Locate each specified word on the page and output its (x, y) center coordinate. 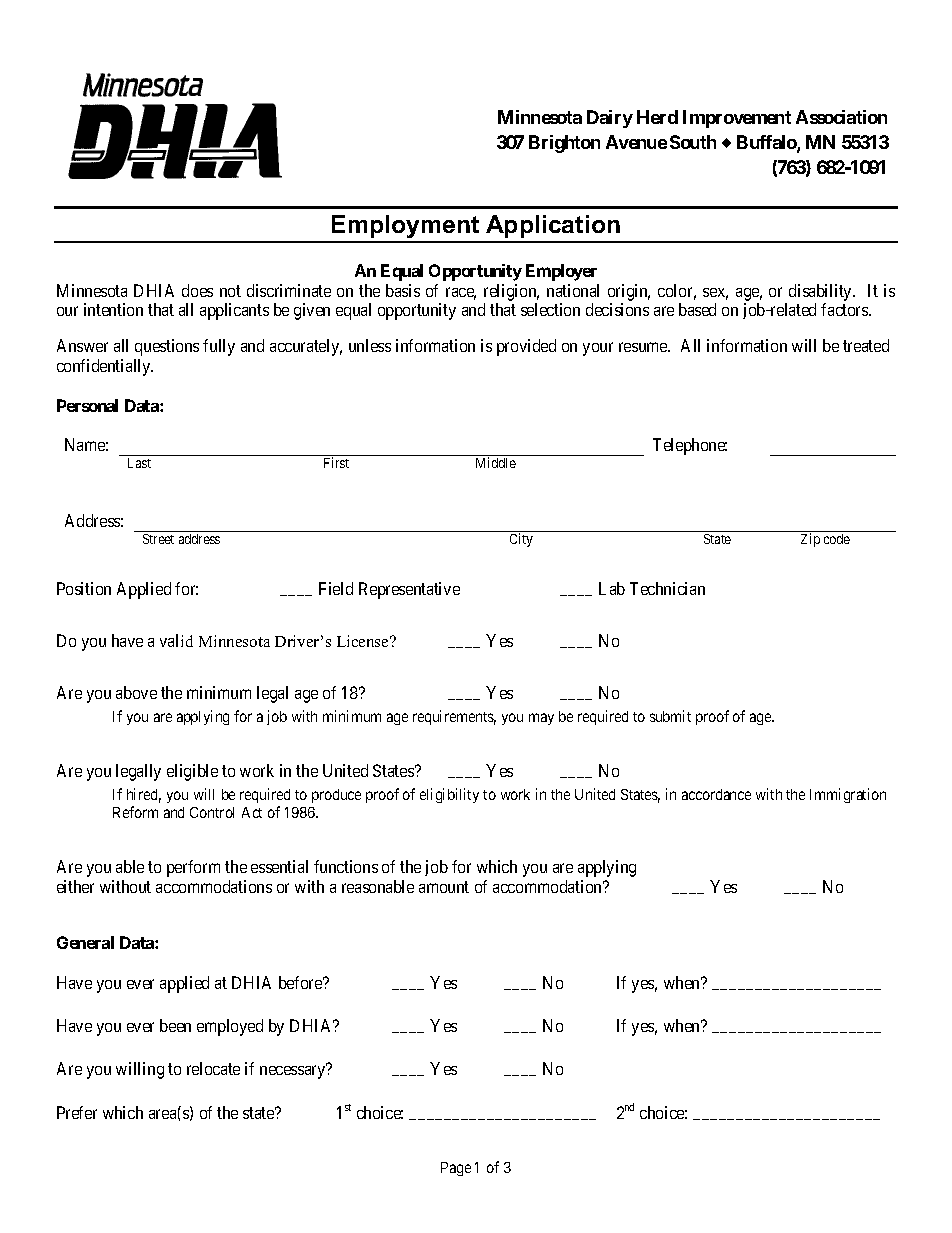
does (197, 290)
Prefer (77, 1112)
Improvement (737, 119)
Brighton (564, 144)
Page (456, 1169)
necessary (293, 1072)
